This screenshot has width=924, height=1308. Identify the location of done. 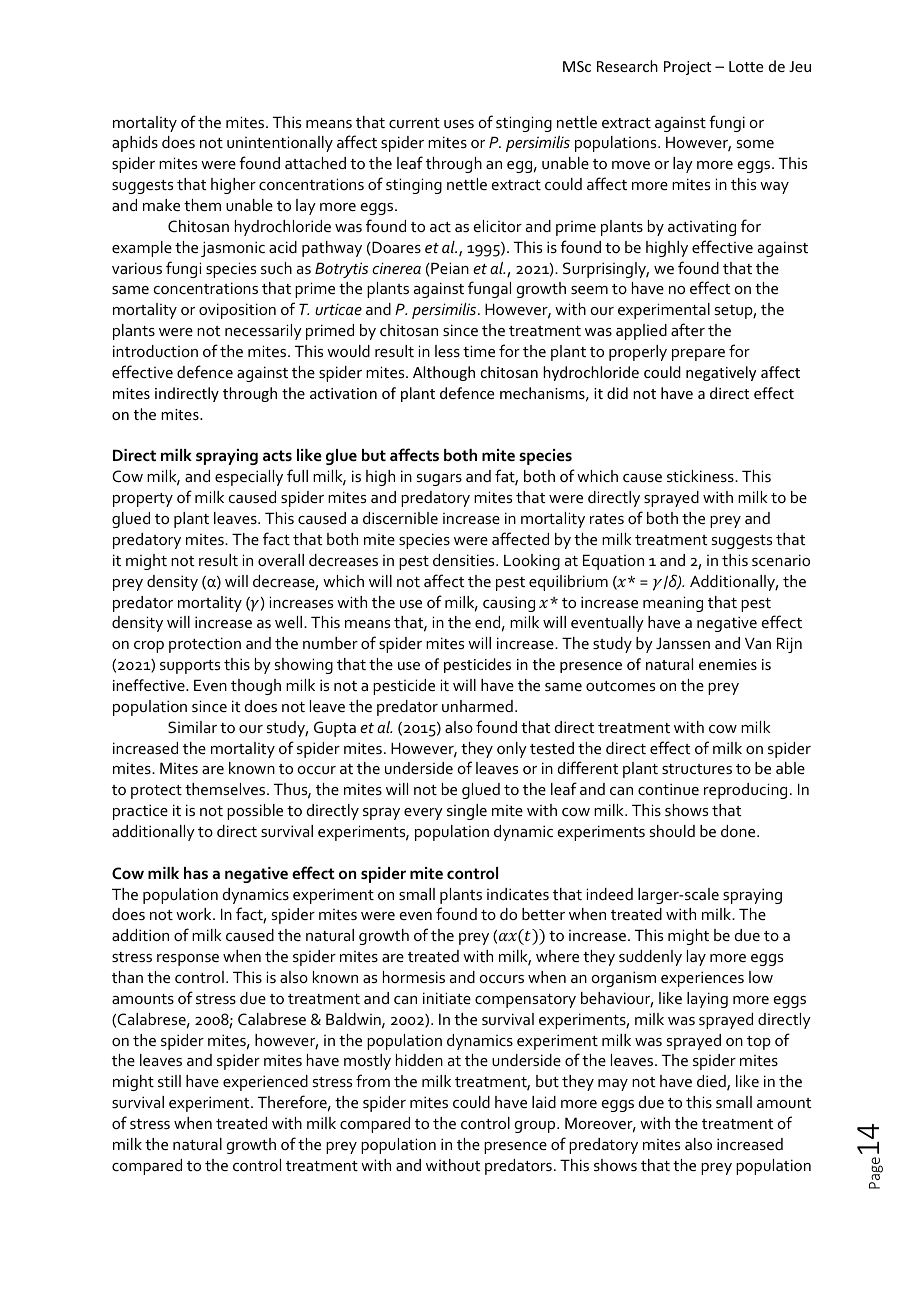
(739, 831).
